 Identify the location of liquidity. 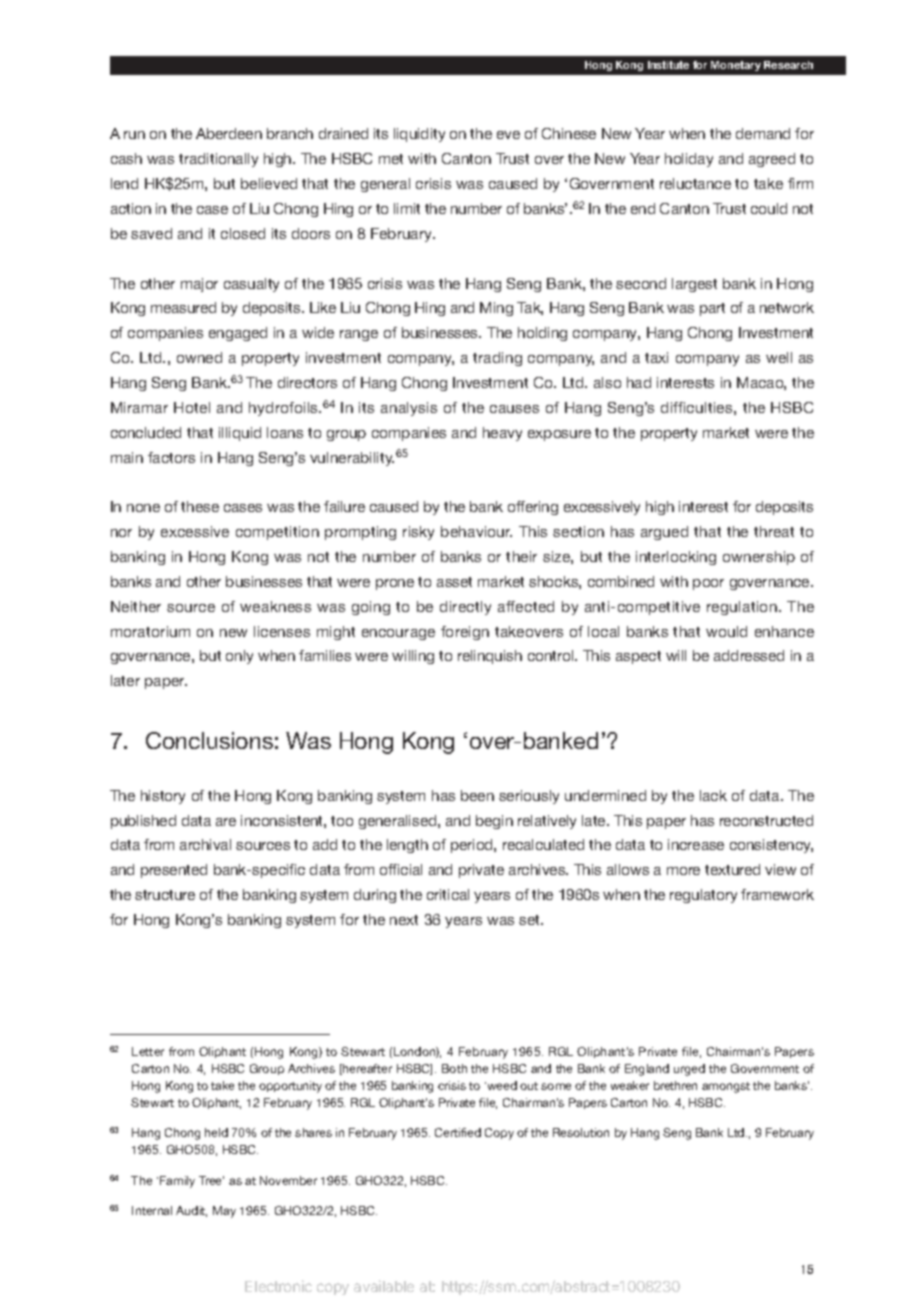
(419, 135).
